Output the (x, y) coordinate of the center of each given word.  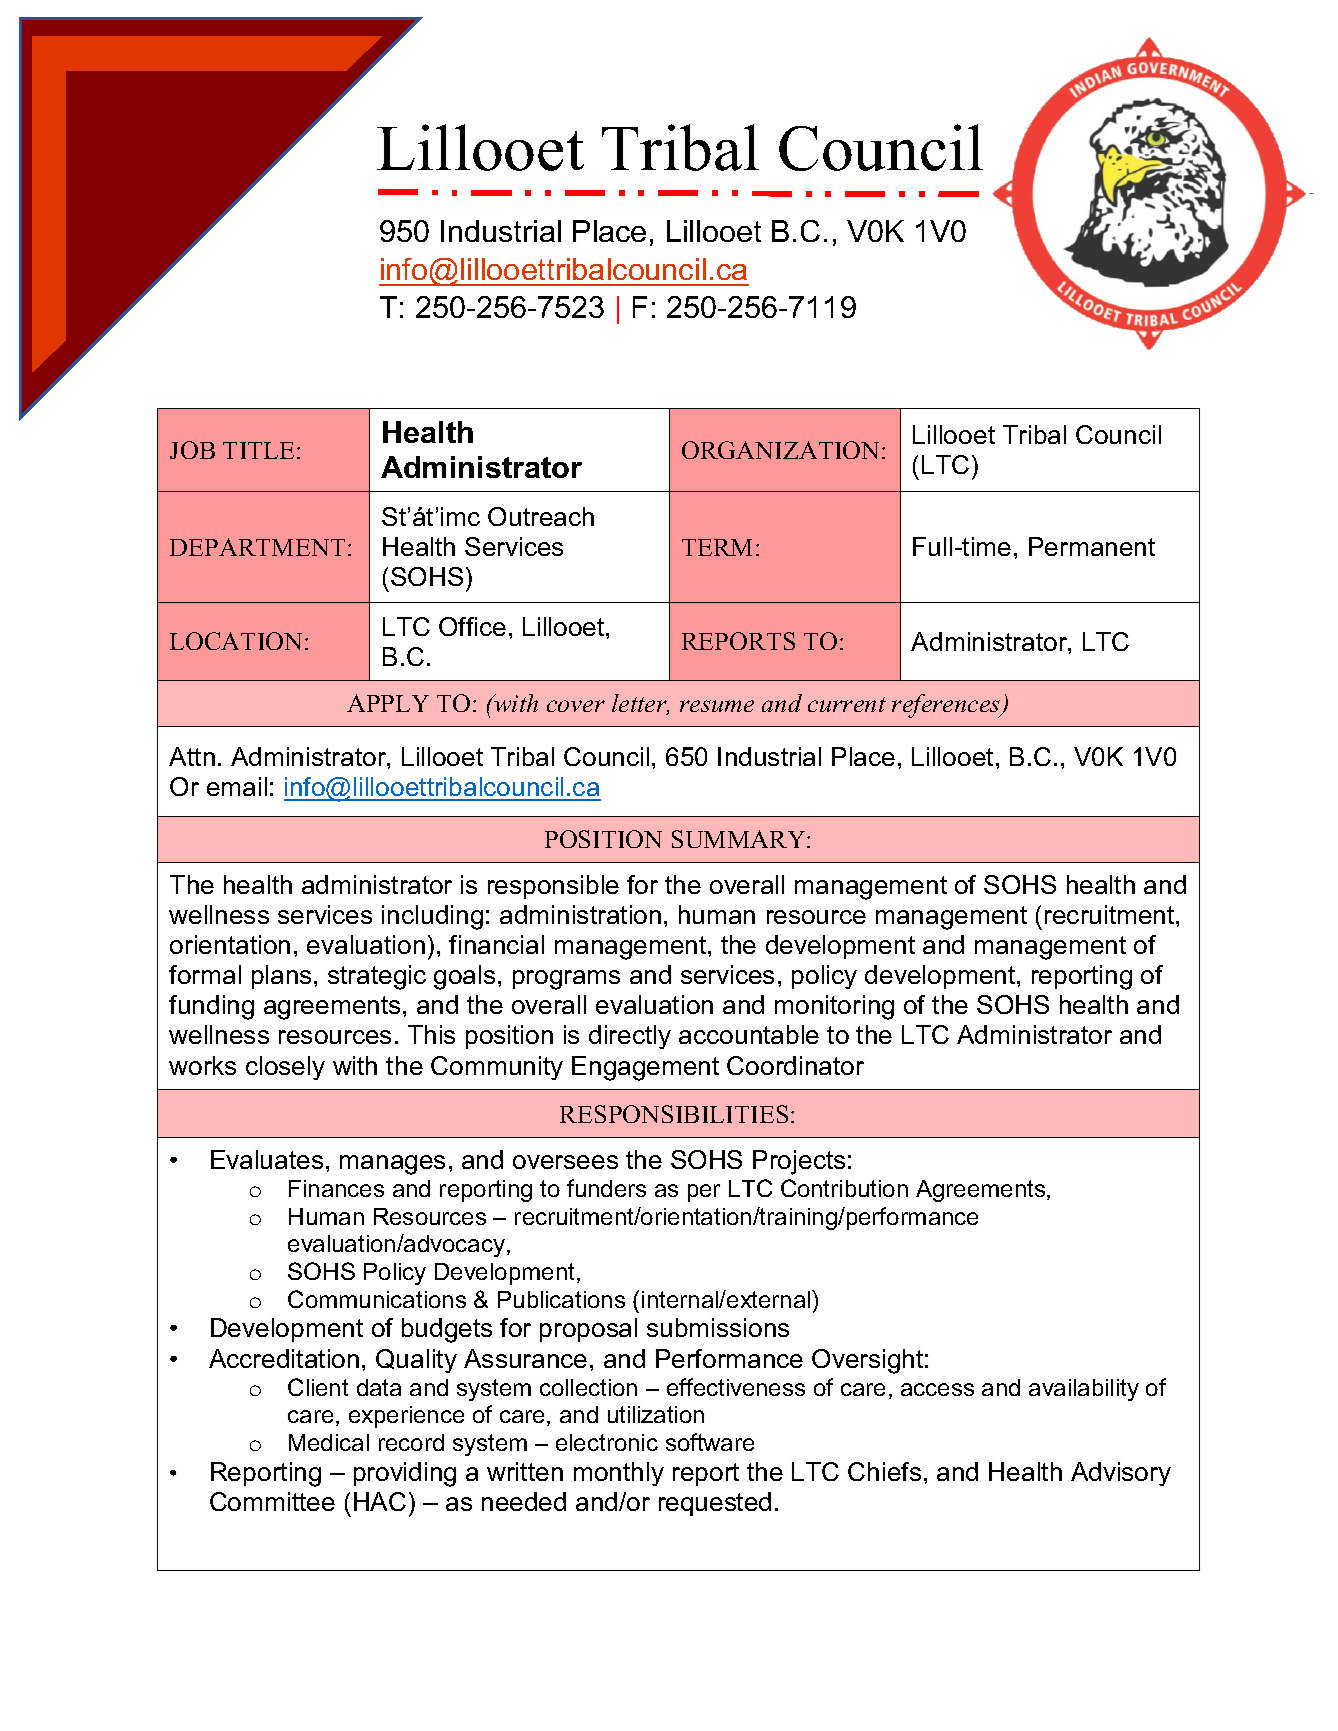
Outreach (541, 516)
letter (640, 704)
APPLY (388, 703)
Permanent (1092, 546)
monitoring (834, 1007)
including (432, 917)
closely (285, 1068)
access (937, 1389)
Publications (561, 1299)
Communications (377, 1299)
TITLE (258, 450)
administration (580, 914)
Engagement (645, 1068)
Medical (329, 1442)
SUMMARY (740, 839)
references (947, 706)
